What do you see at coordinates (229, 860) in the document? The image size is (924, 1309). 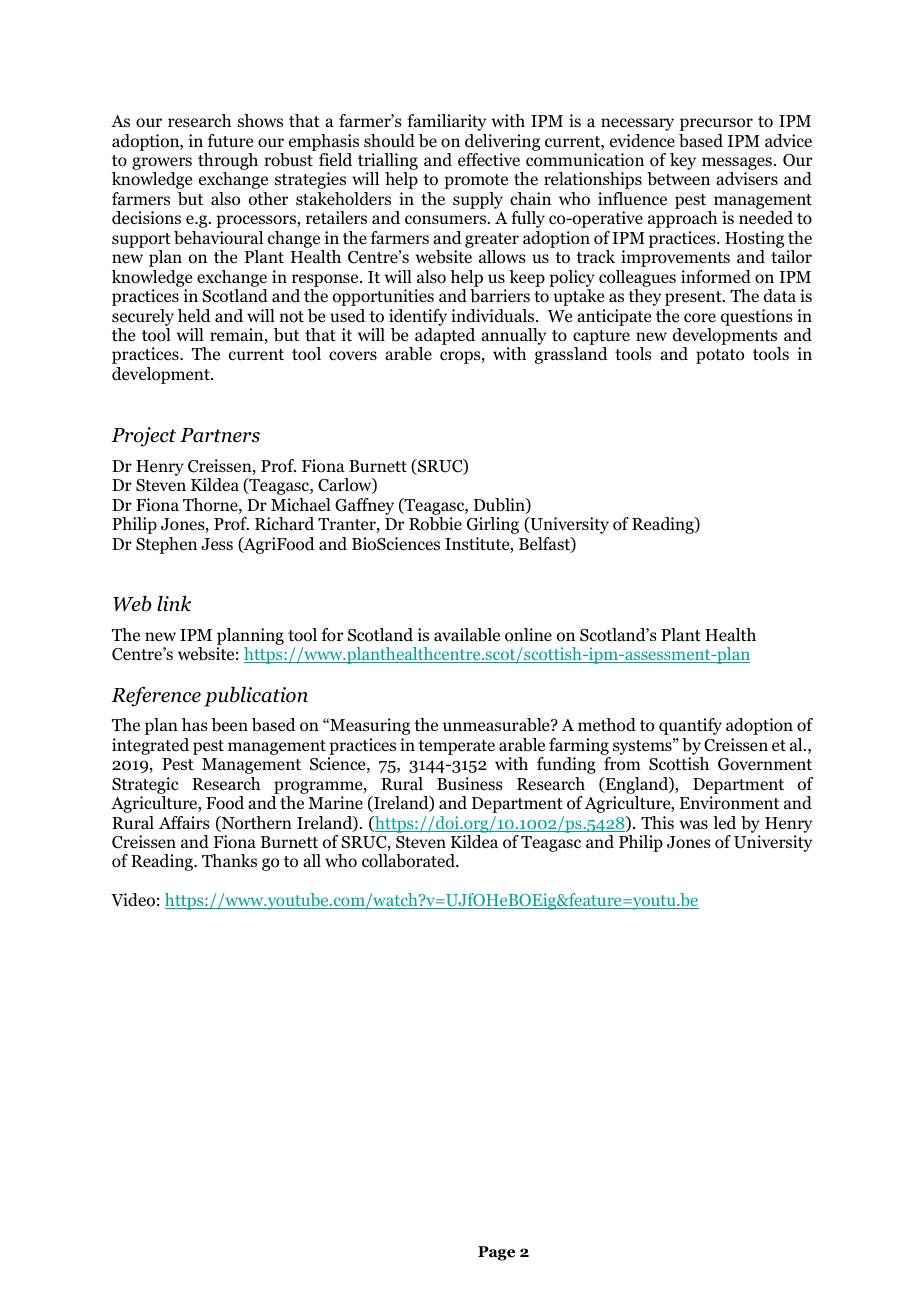 I see `Thanks` at bounding box center [229, 860].
